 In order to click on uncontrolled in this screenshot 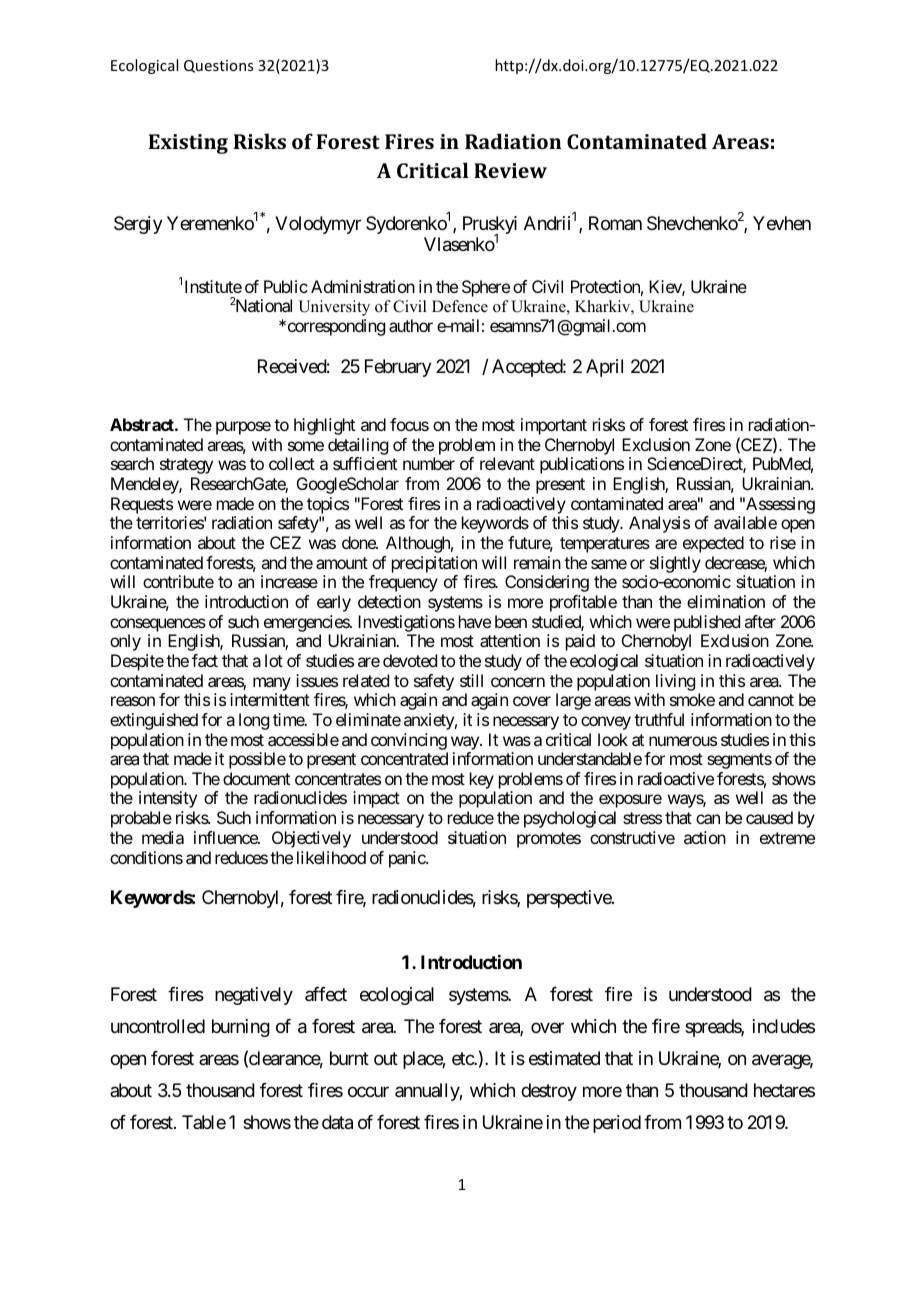, I will do `click(158, 1026)`.
